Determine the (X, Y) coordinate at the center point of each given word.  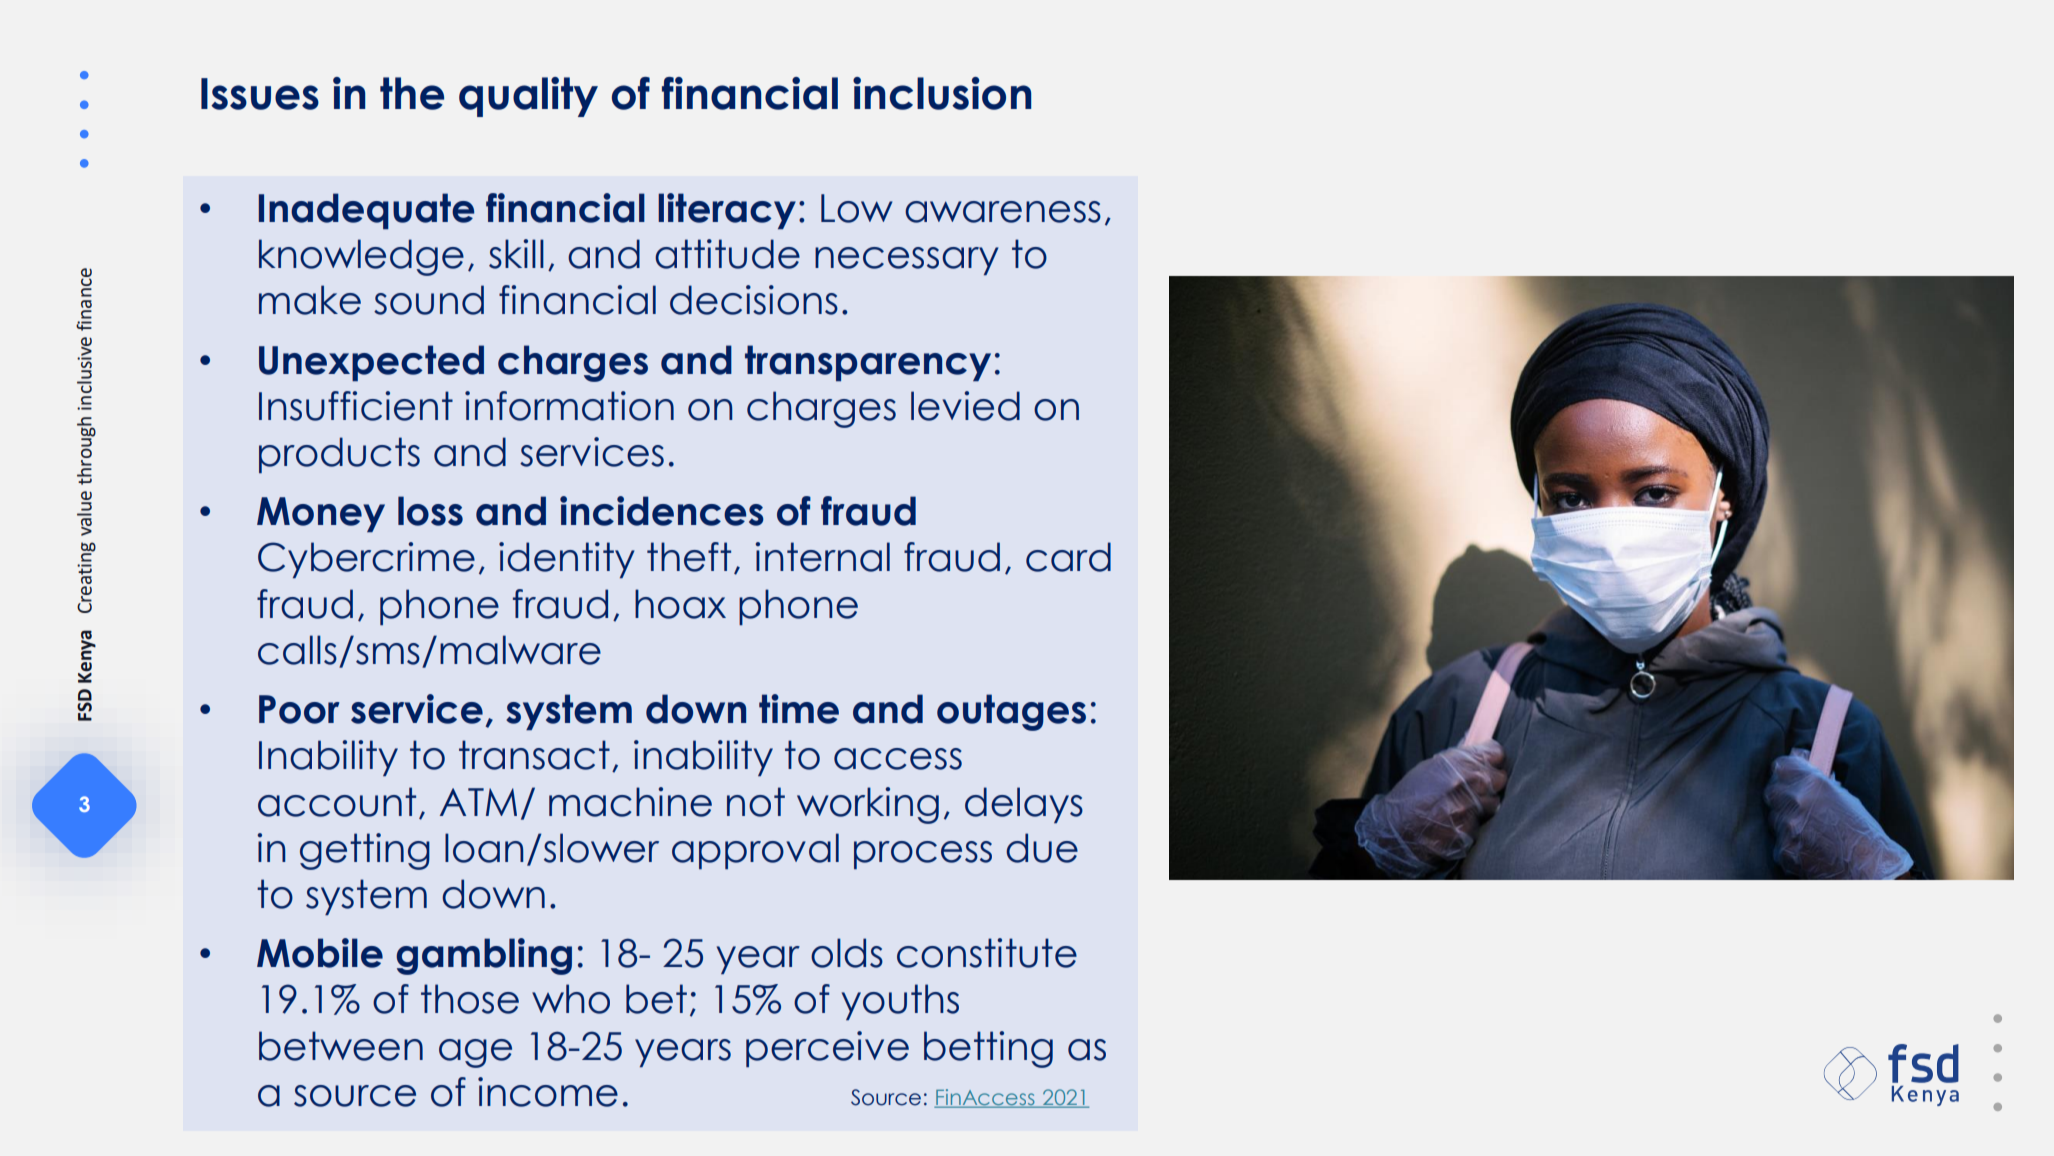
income (548, 1092)
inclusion (942, 93)
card (1068, 557)
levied (965, 406)
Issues (260, 94)
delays (1024, 805)
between (341, 1046)
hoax (680, 604)
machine (630, 802)
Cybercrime (366, 560)
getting (365, 851)
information (569, 406)
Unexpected (371, 363)
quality (528, 97)
